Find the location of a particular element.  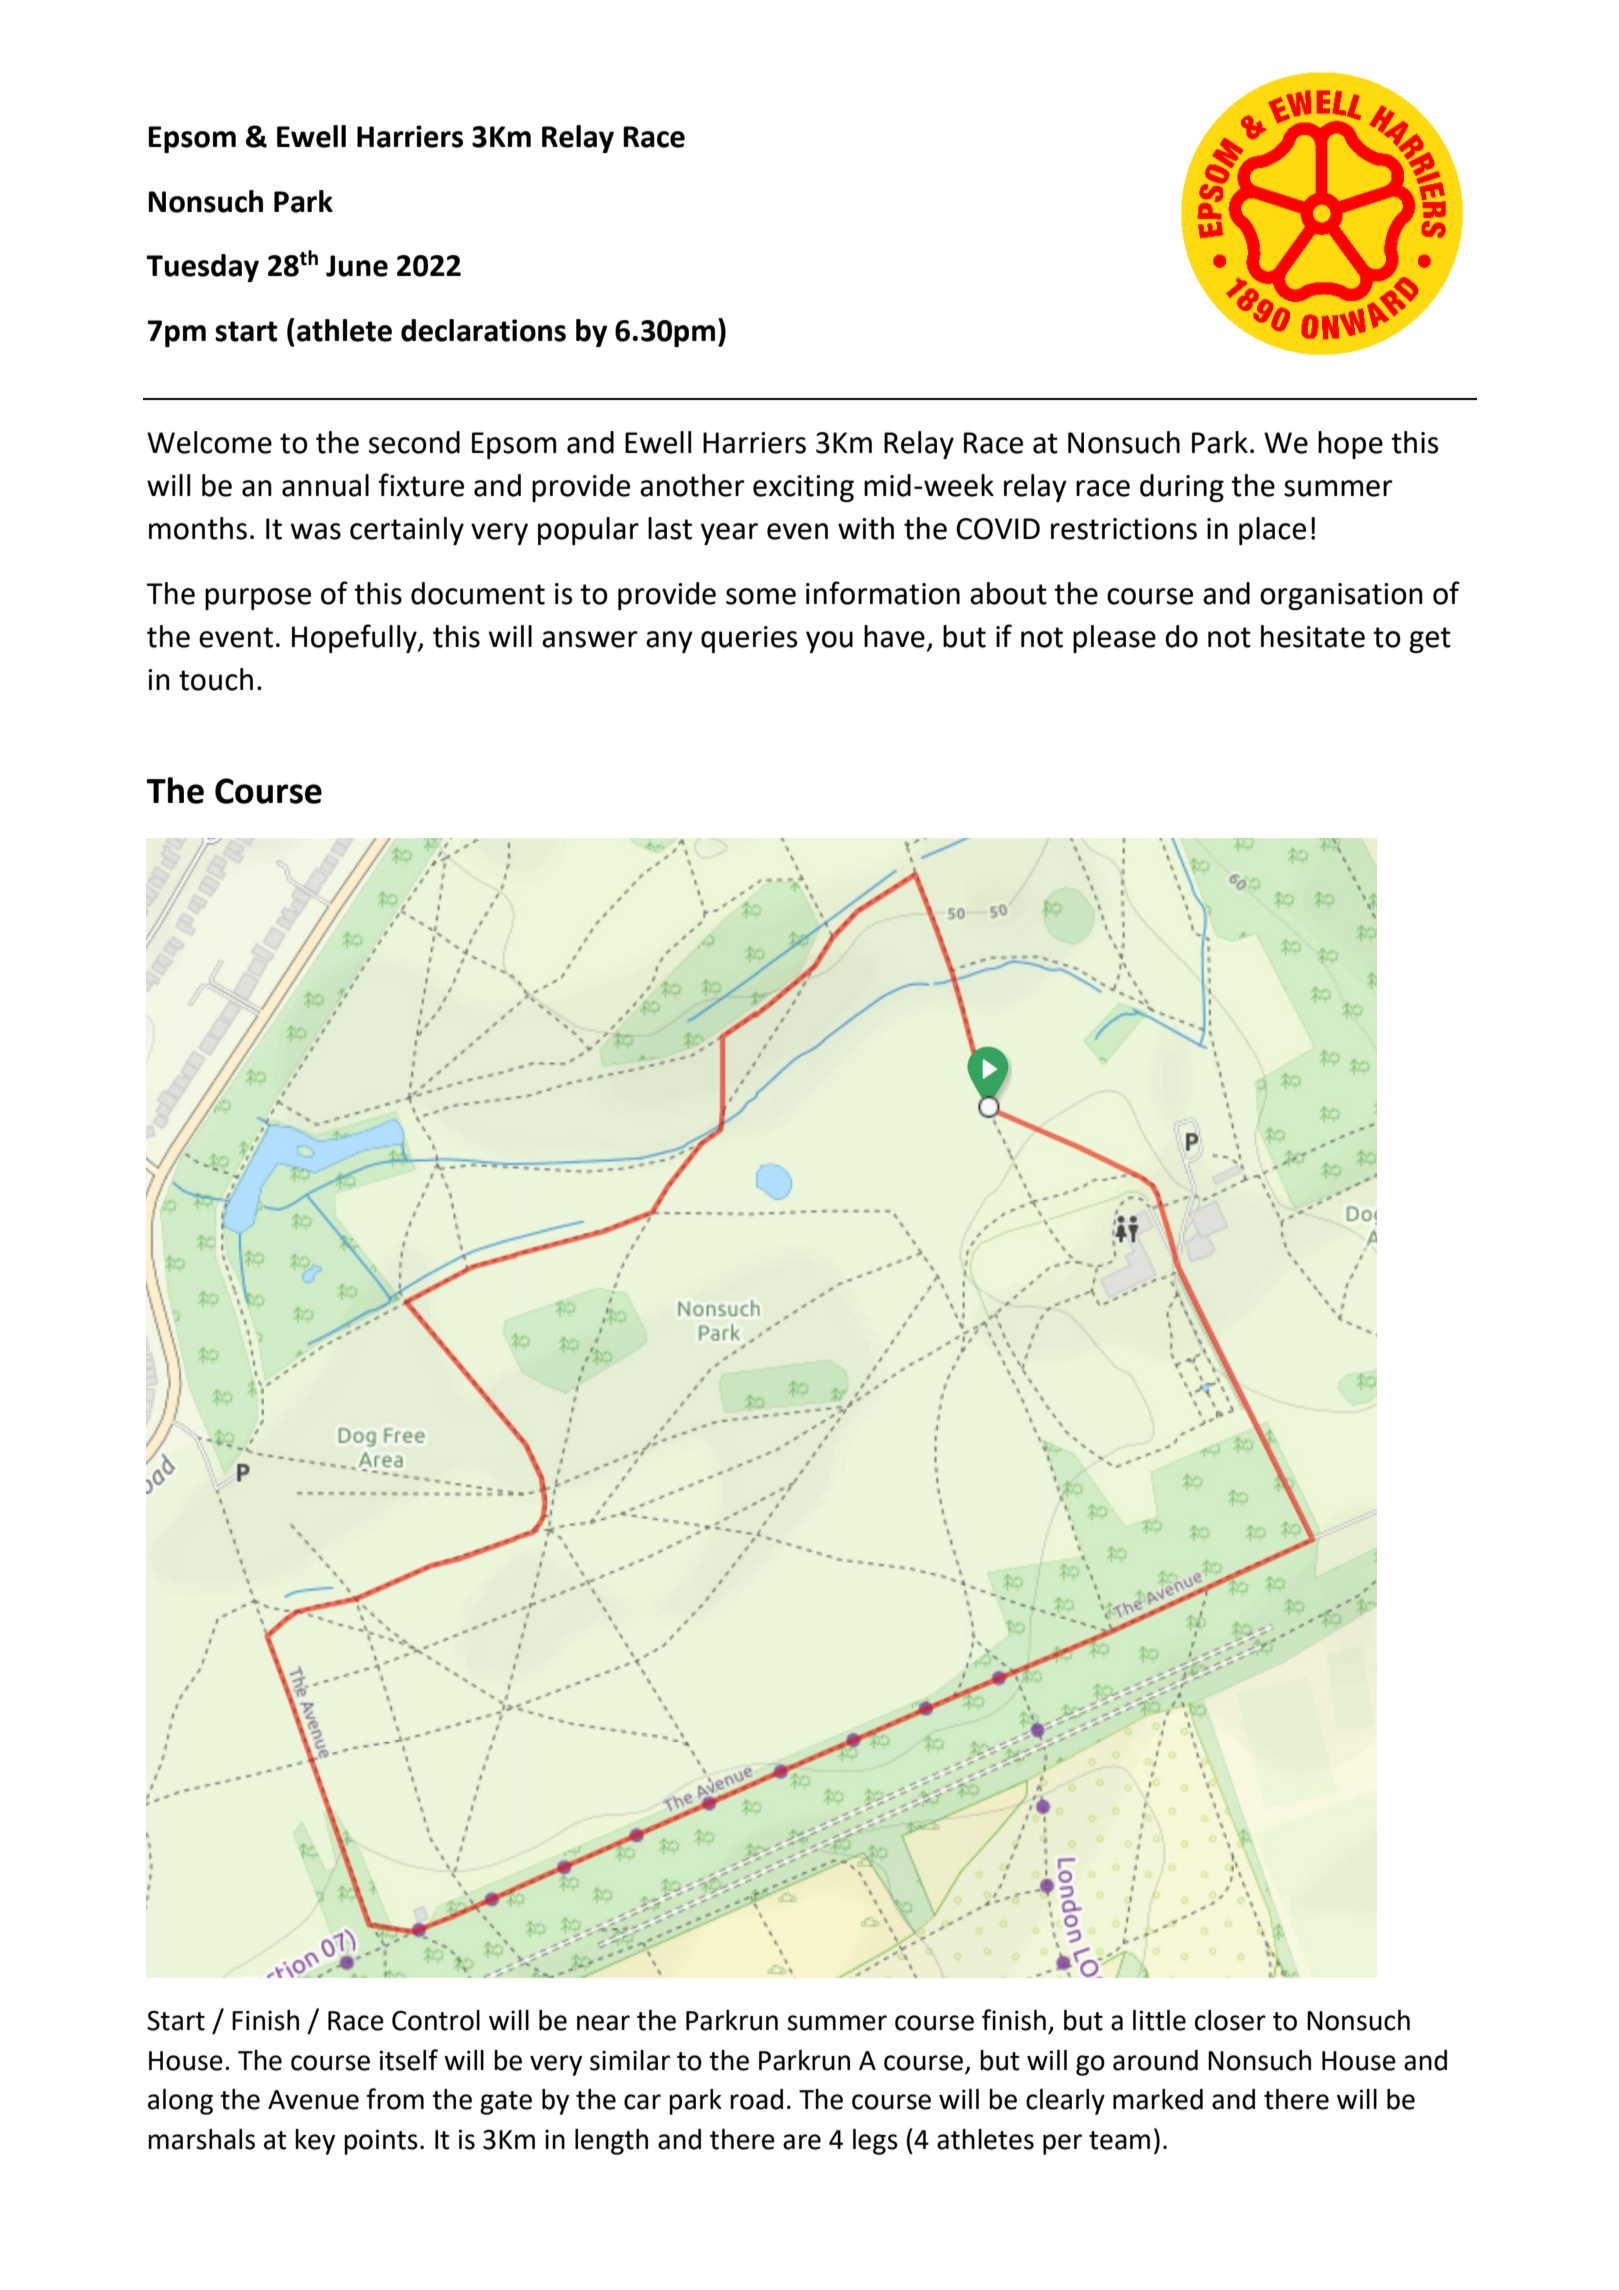

exciting is located at coordinates (803, 488).
